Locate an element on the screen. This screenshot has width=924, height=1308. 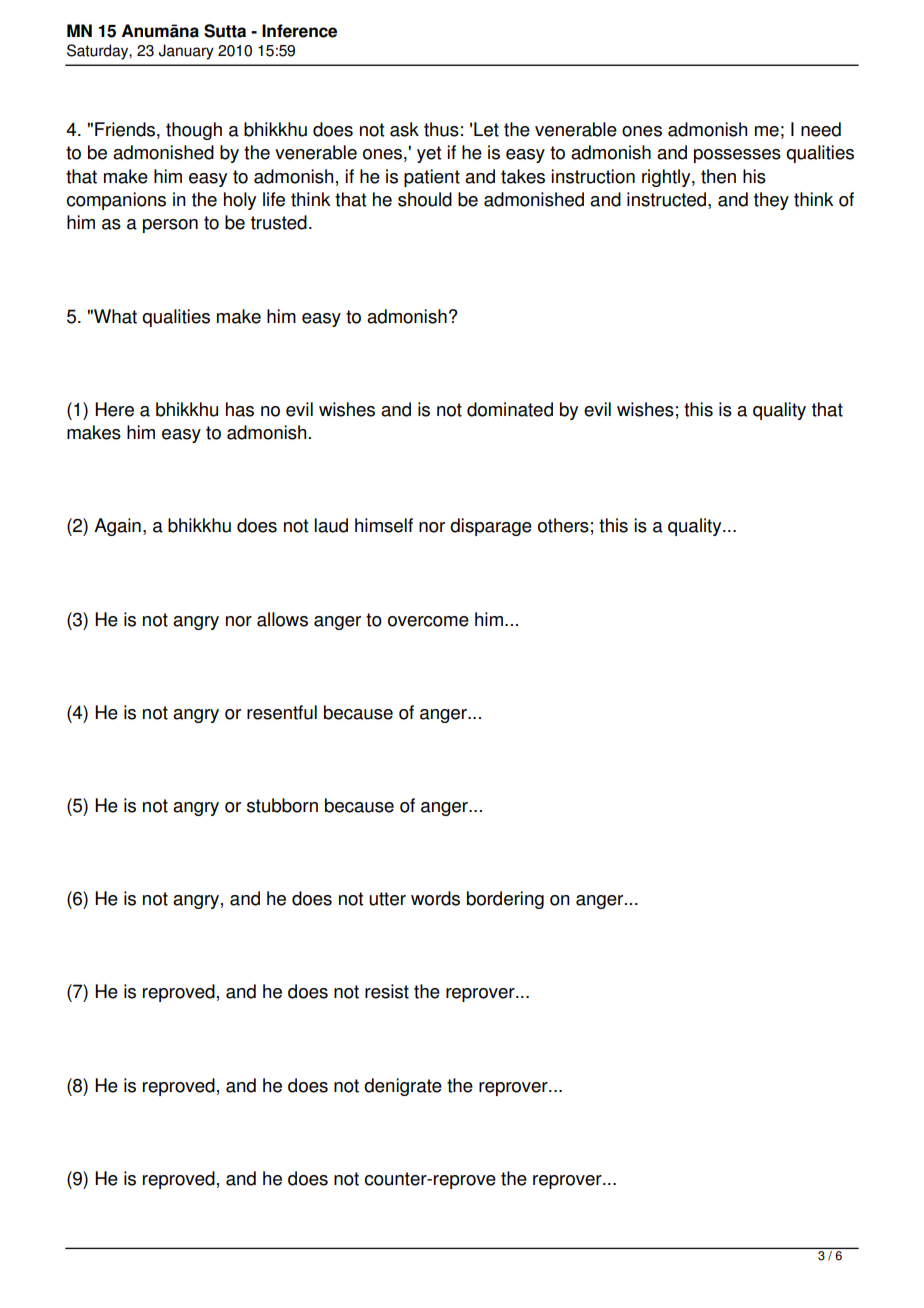
need is located at coordinates (821, 129).
